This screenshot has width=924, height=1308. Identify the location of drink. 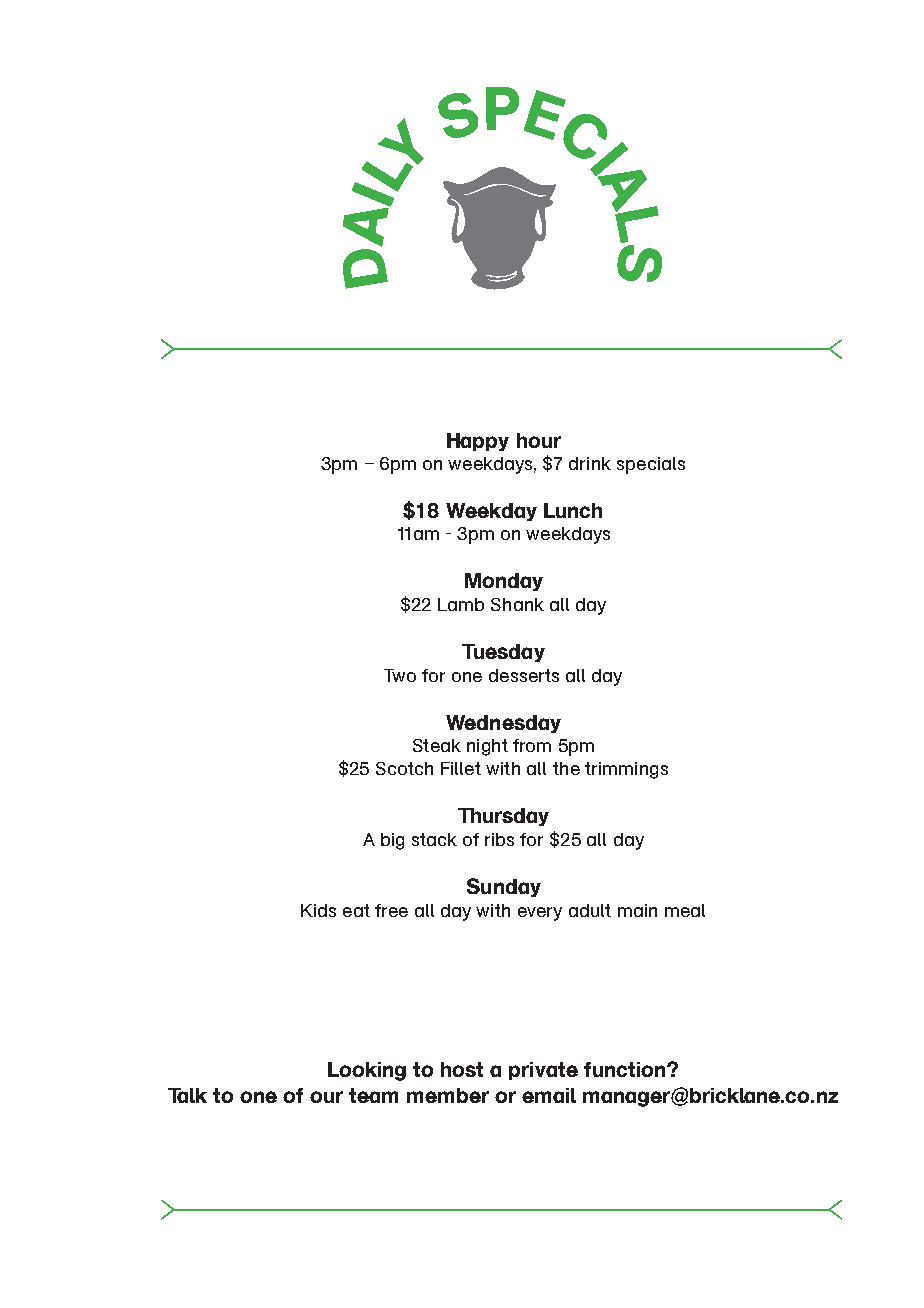
(590, 463).
